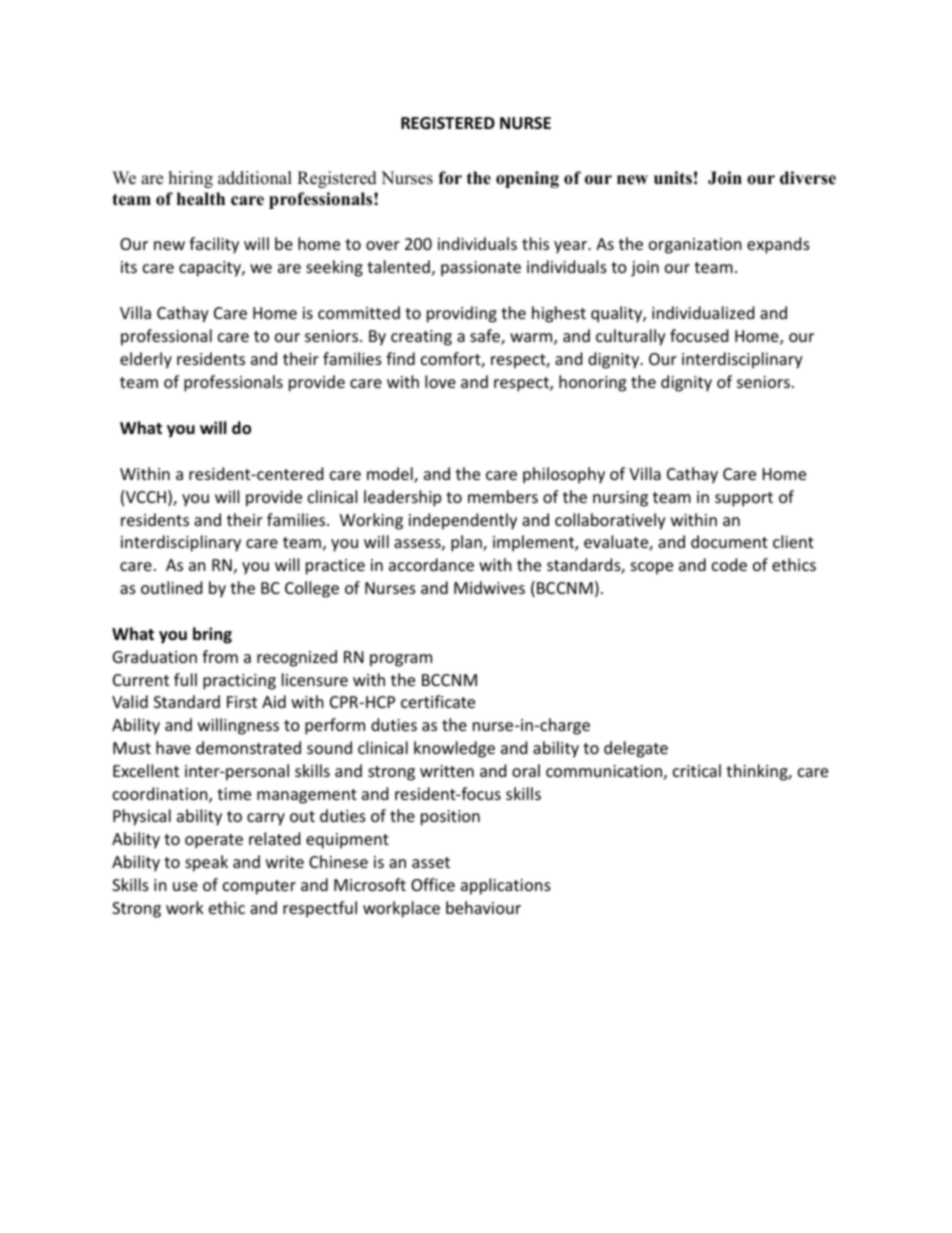  What do you see at coordinates (201, 199) in the document?
I see `health` at bounding box center [201, 199].
